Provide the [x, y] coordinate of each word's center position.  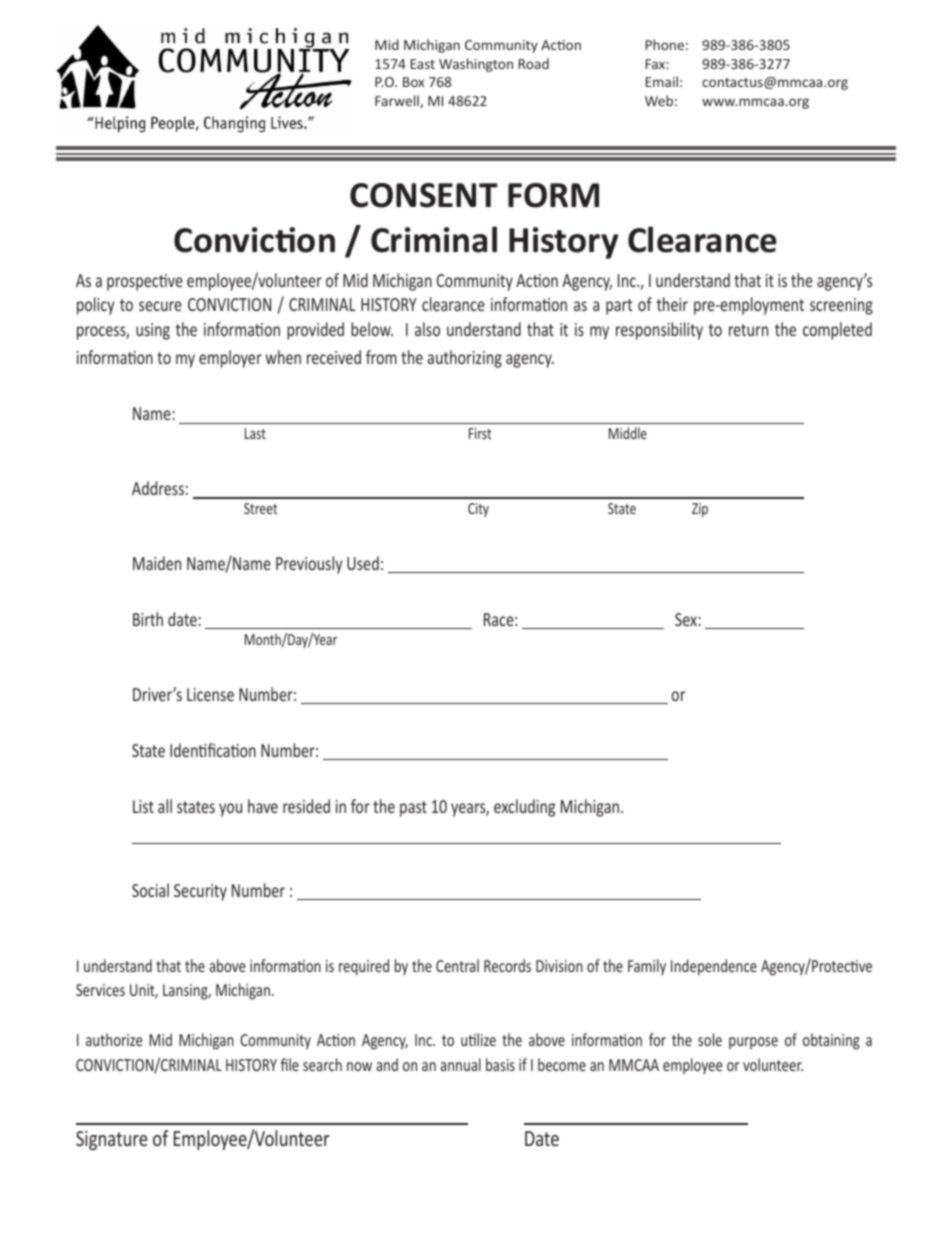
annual [460, 1064]
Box [413, 82]
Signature [111, 1140]
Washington [476, 65]
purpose [753, 1043]
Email [662, 81]
